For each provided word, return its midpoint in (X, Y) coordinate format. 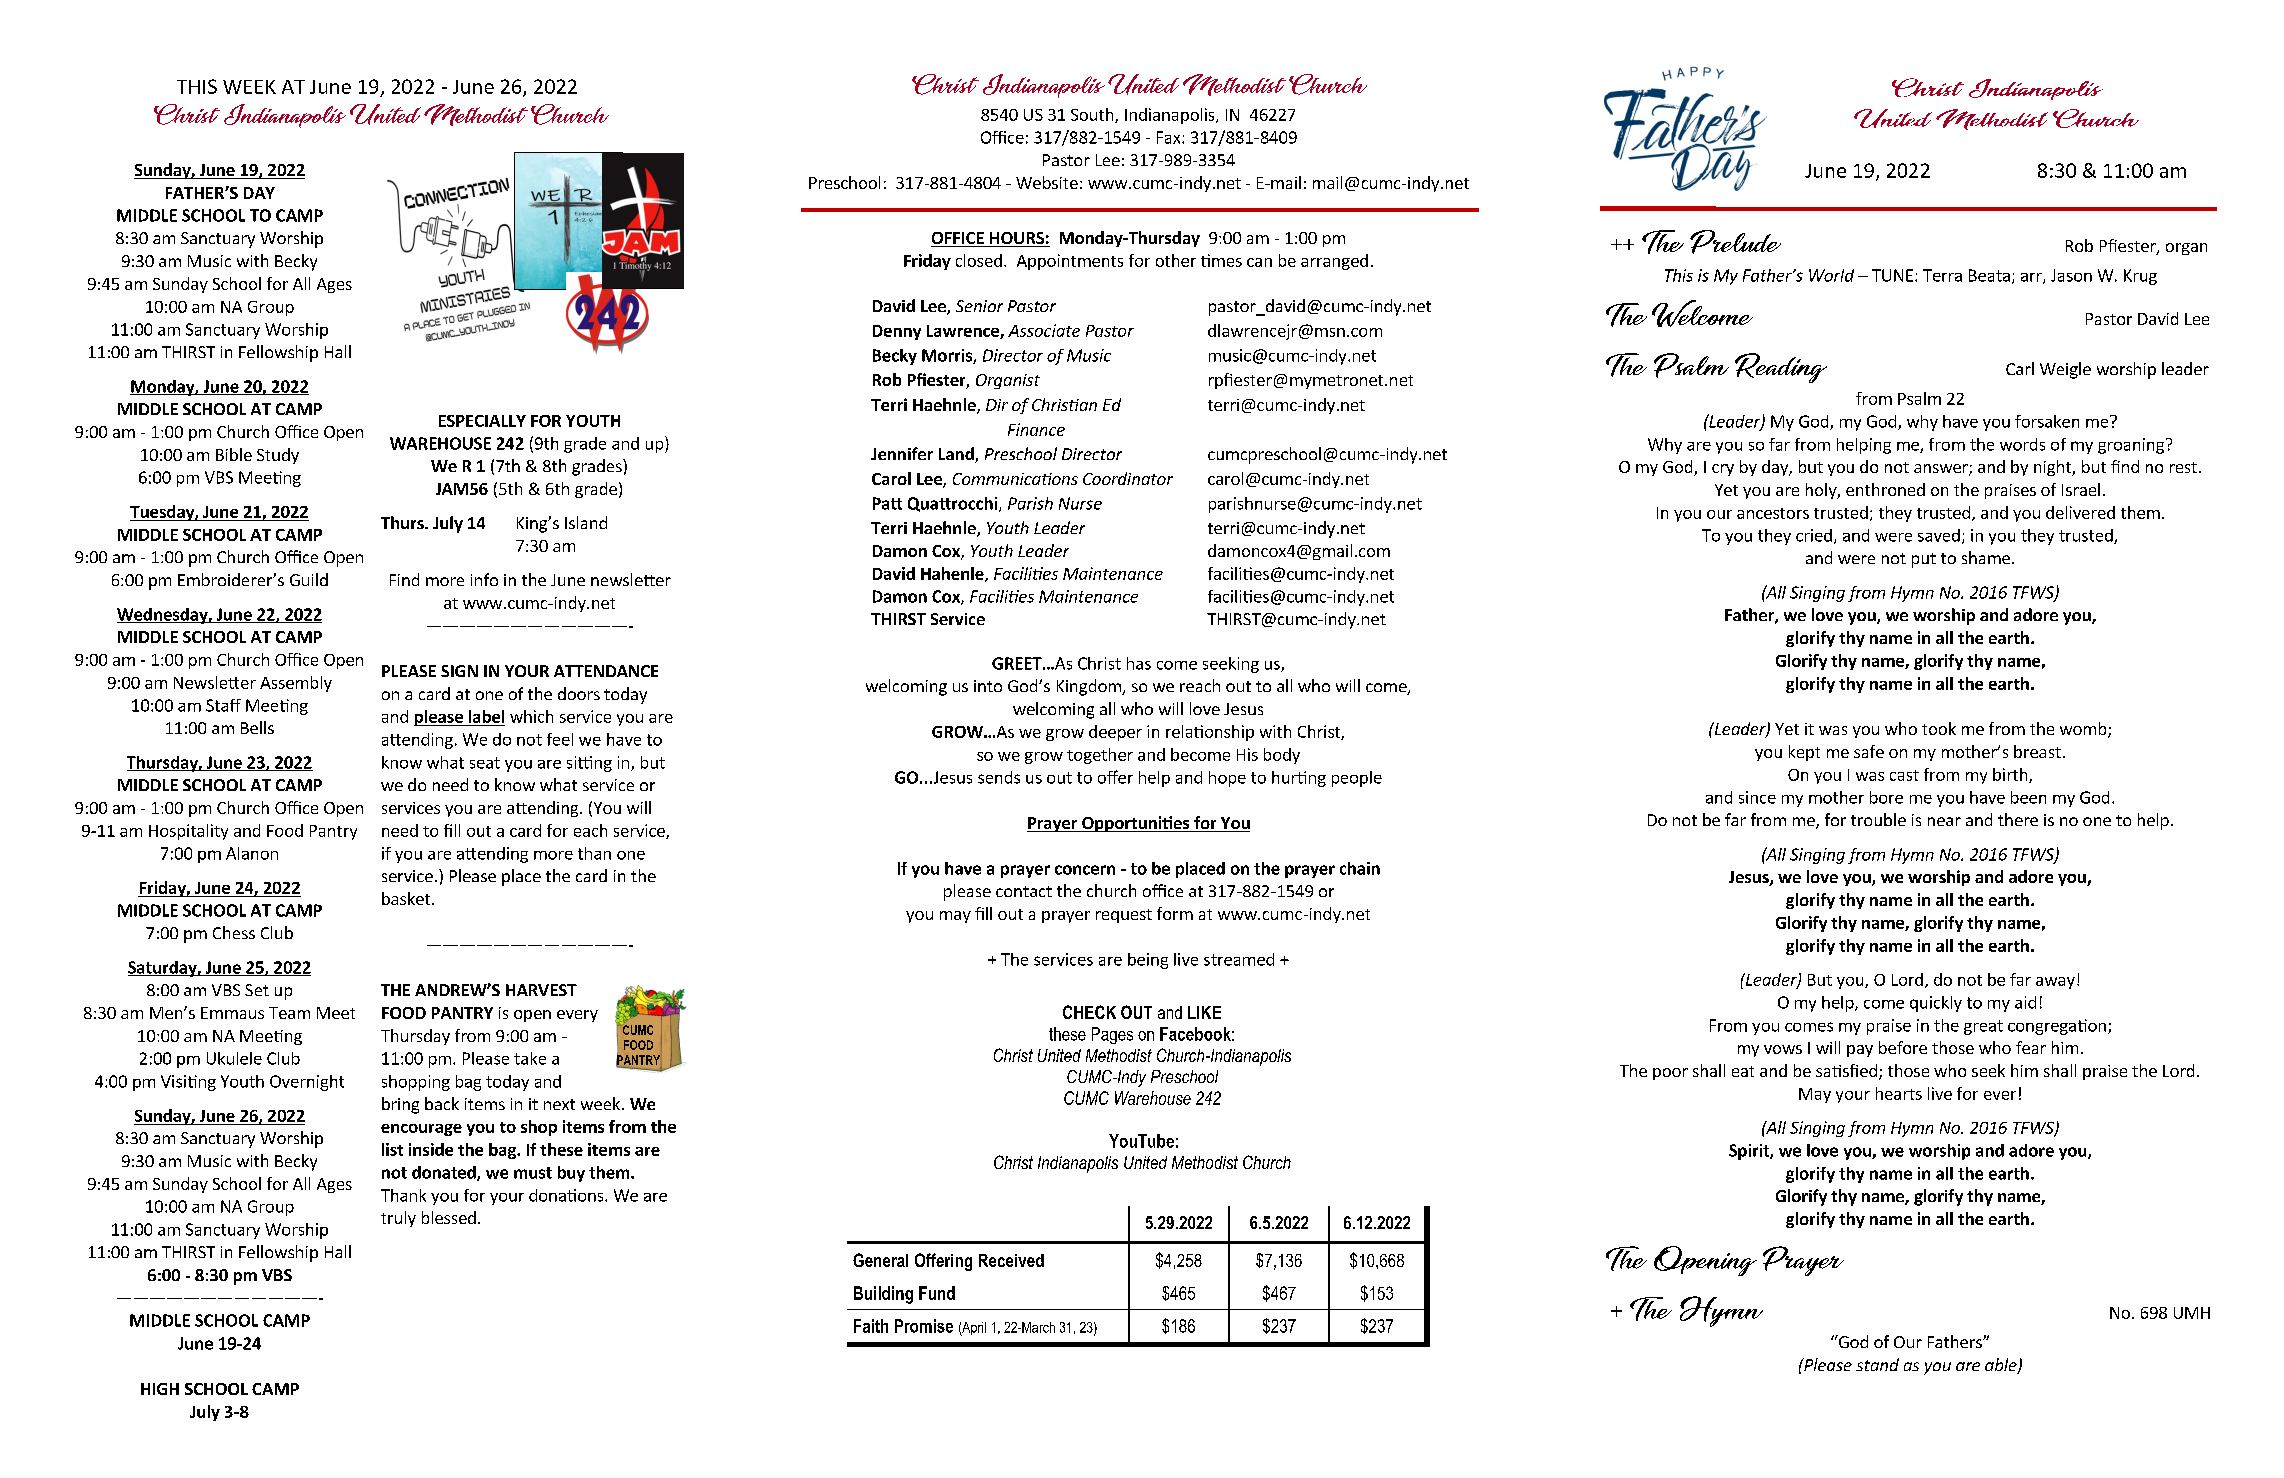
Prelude (1735, 242)
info (484, 579)
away (2055, 983)
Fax (1170, 137)
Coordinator (1128, 478)
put (1924, 560)
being (1148, 961)
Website (1047, 182)
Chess (234, 932)
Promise (924, 1326)
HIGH (160, 1389)
